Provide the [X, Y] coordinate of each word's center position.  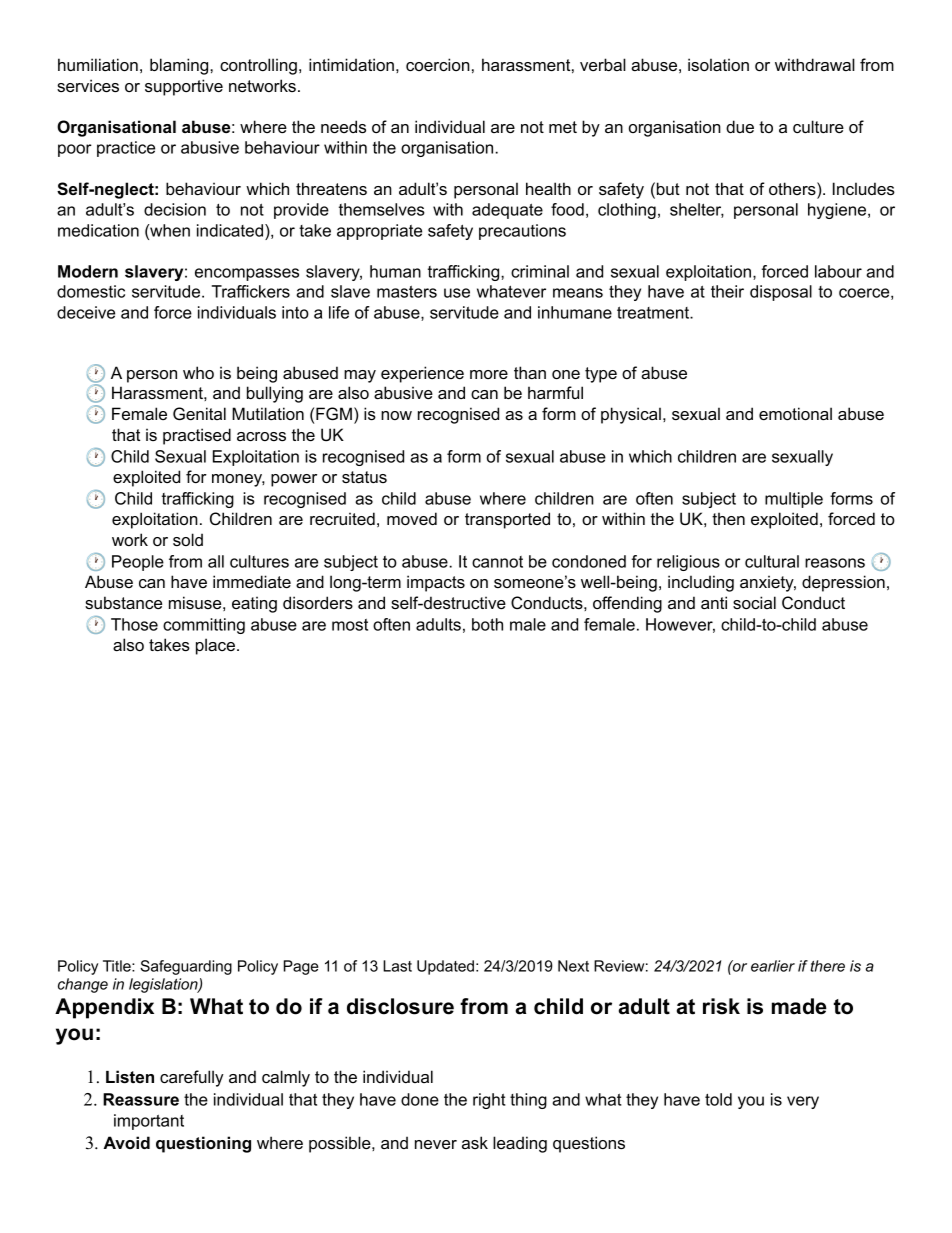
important [149, 1122]
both [487, 624]
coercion [438, 64]
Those [134, 624]
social [754, 602]
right [489, 1101]
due [740, 126]
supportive [184, 87]
